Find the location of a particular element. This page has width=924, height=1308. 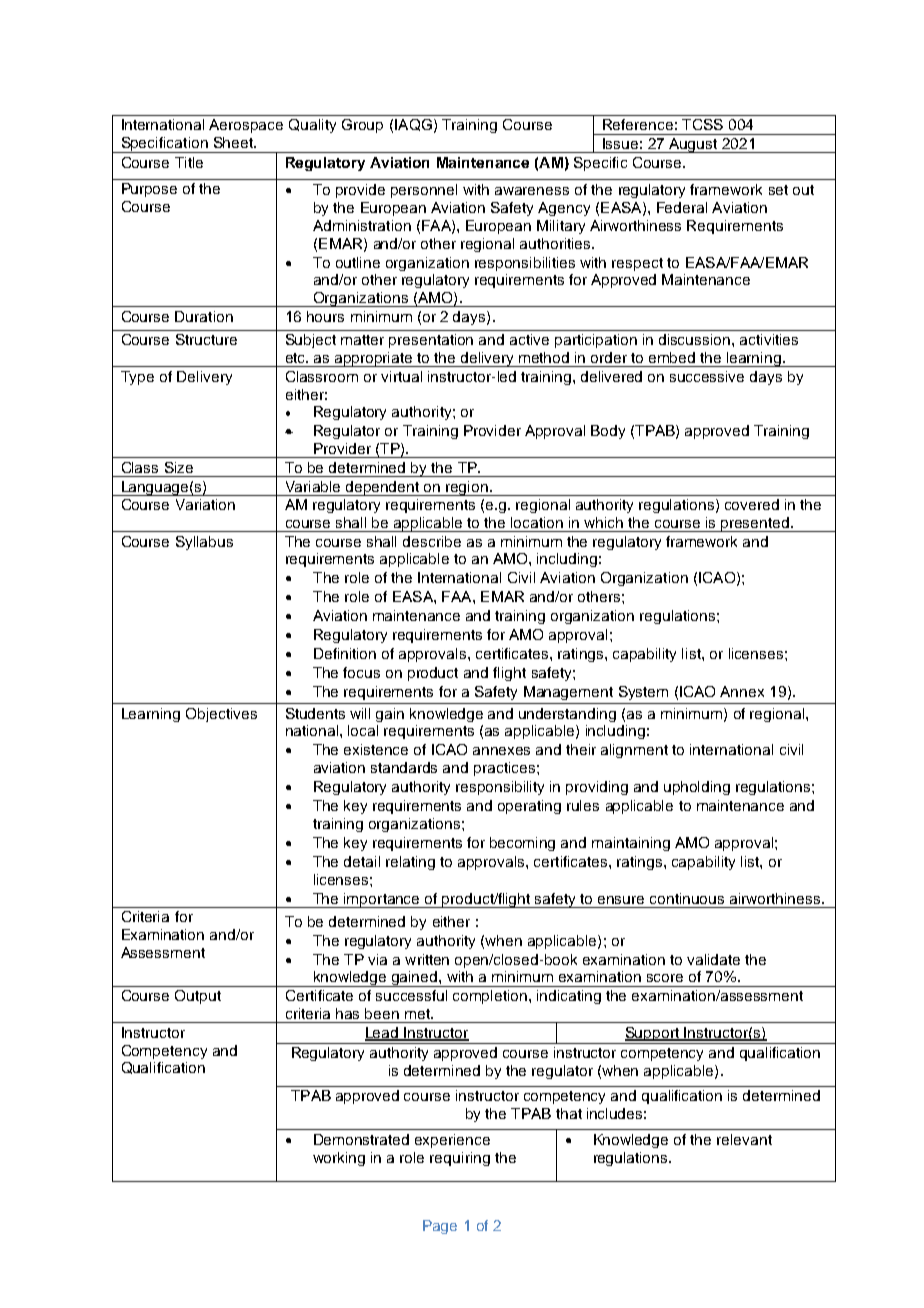

awareness is located at coordinates (532, 191).
